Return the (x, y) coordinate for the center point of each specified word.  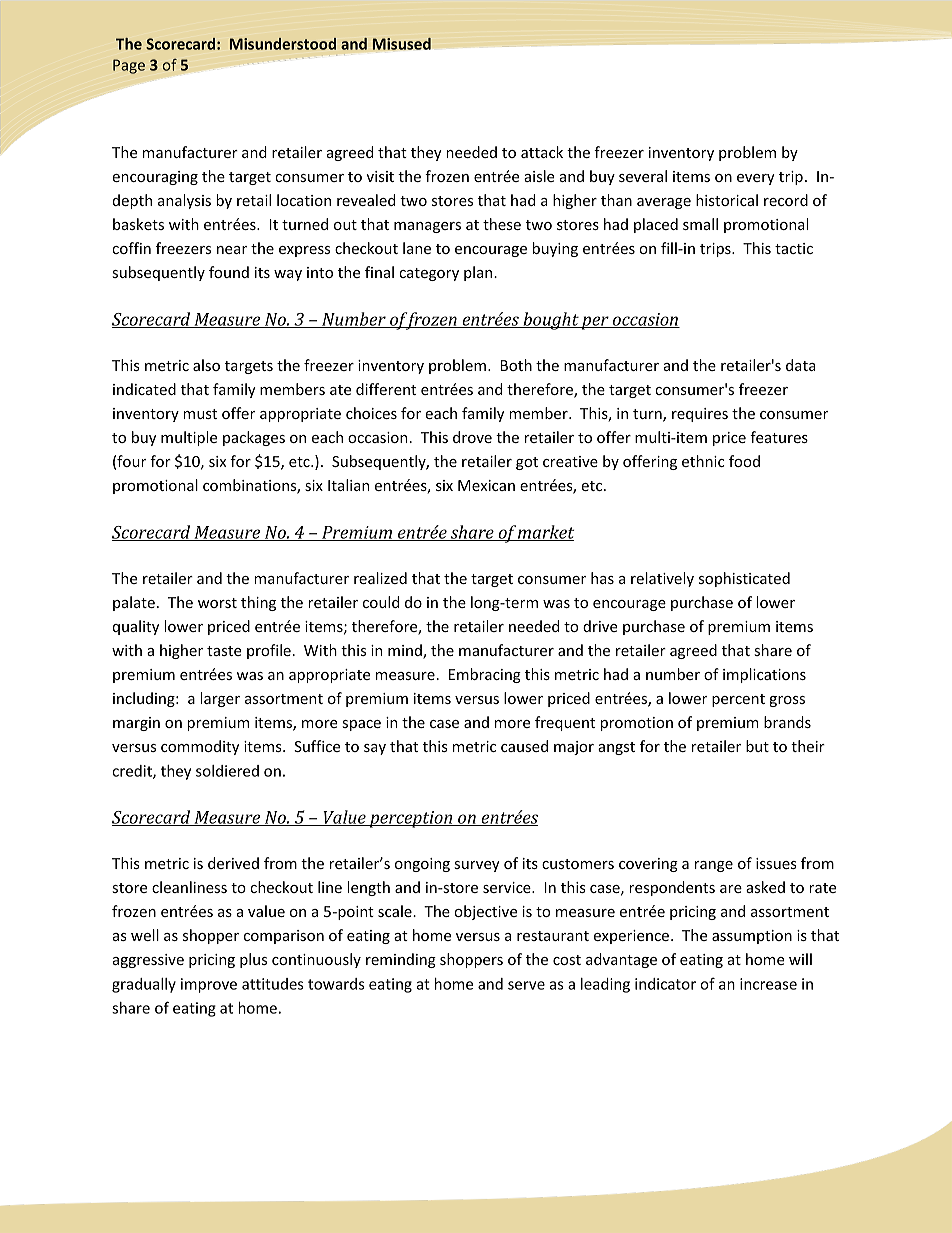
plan (479, 273)
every (756, 179)
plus (253, 960)
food (744, 461)
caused (524, 746)
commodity (200, 747)
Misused (401, 44)
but (757, 746)
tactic (794, 248)
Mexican (486, 485)
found (229, 272)
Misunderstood (283, 44)
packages (254, 438)
